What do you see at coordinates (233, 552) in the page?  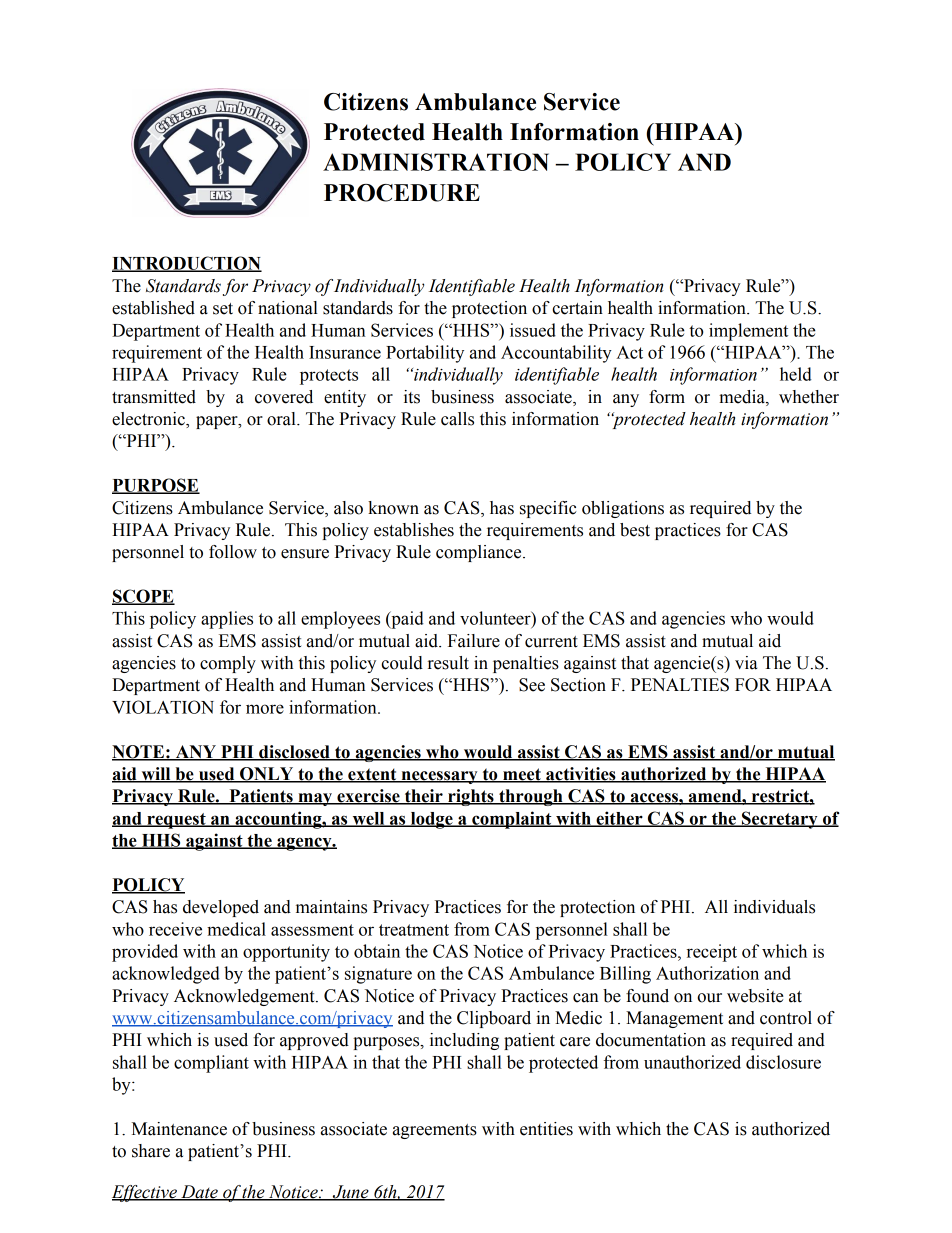 I see `follow` at bounding box center [233, 552].
